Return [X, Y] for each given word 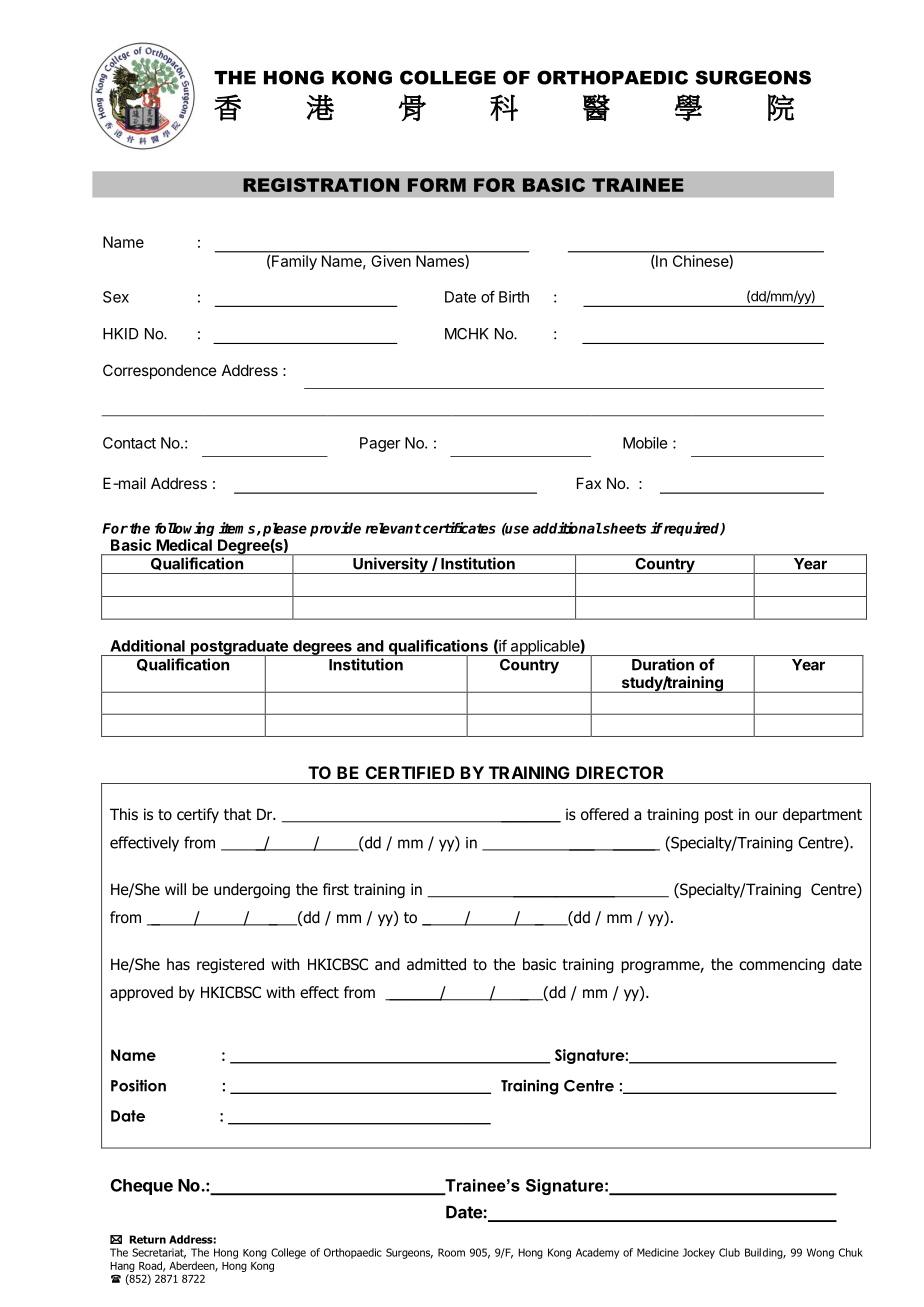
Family [294, 262]
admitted [436, 964]
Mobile [645, 443]
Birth [514, 297]
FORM [437, 185]
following [185, 529]
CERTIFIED [410, 772]
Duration [663, 664]
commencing [782, 965]
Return [148, 1239]
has [178, 964]
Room [451, 1252]
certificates [458, 528]
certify [198, 815]
